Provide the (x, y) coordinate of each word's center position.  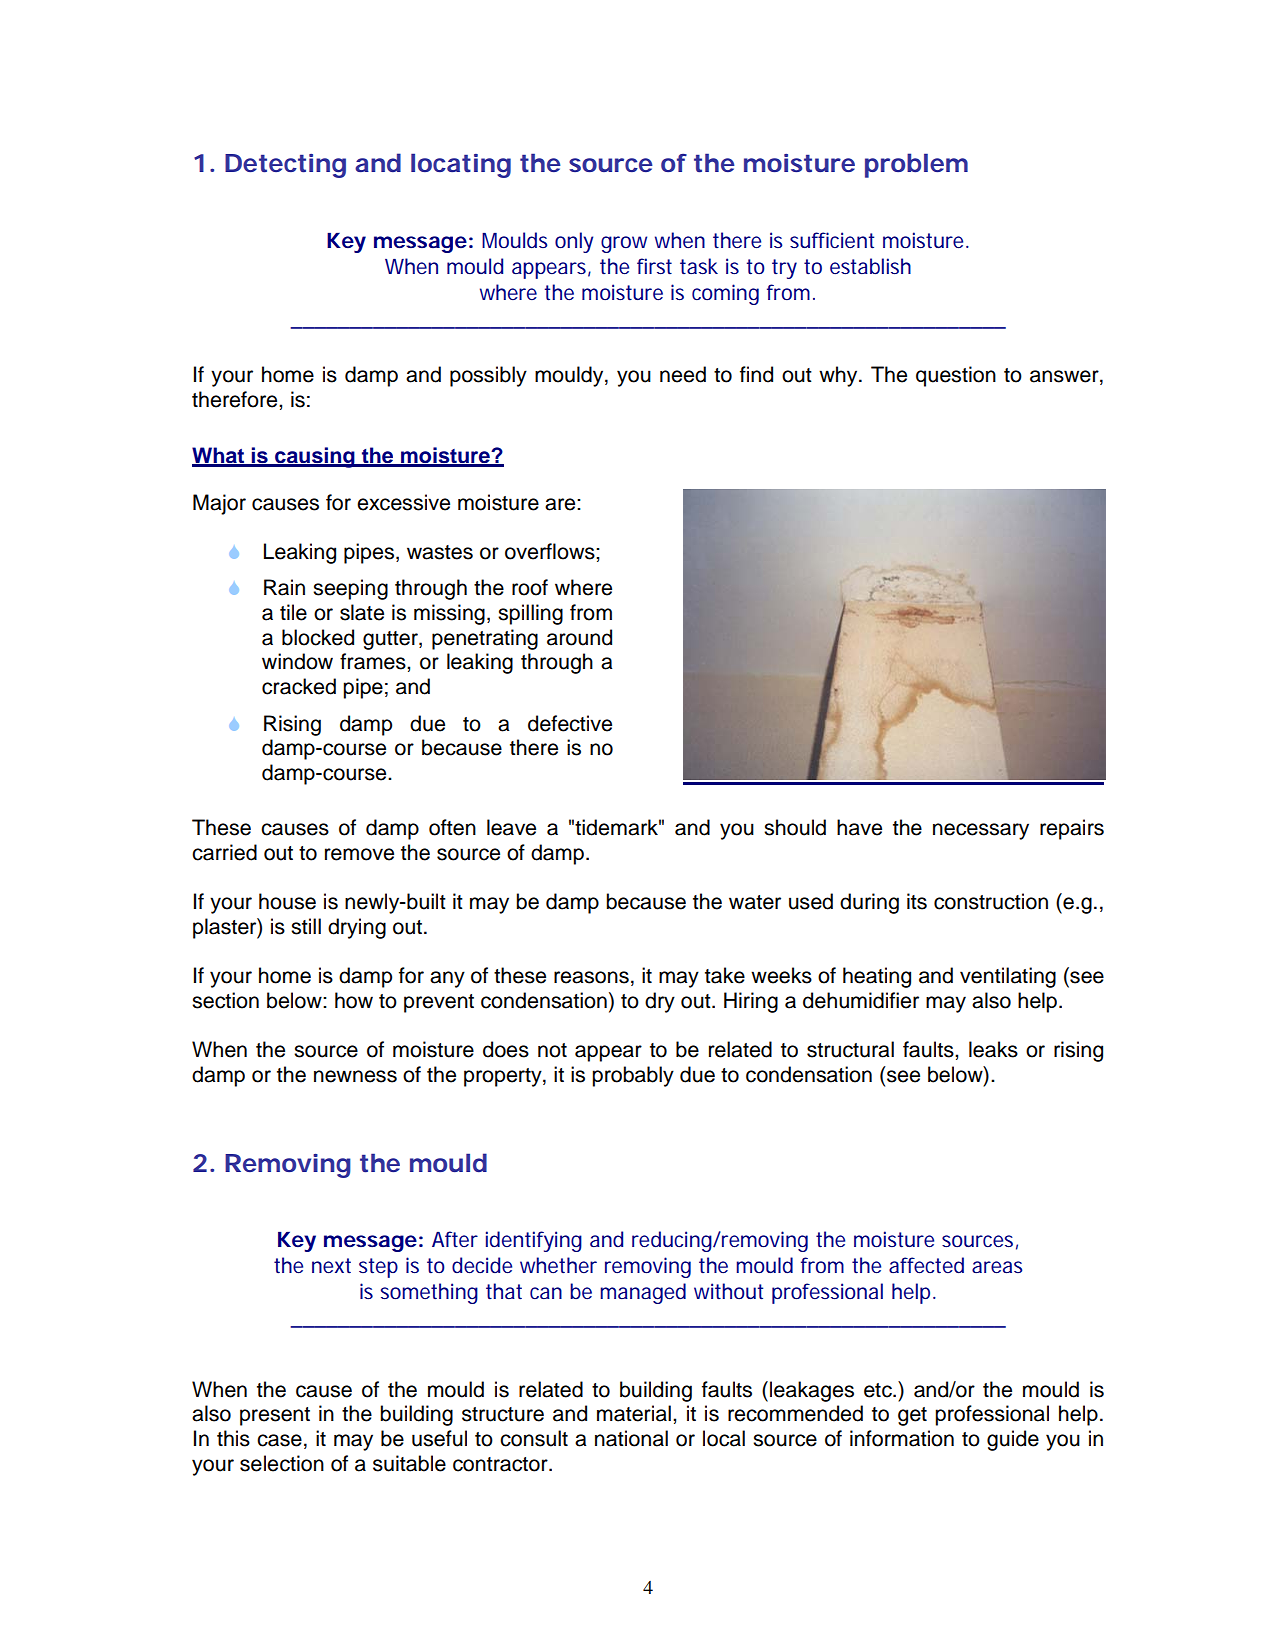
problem (916, 165)
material (634, 1413)
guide (1013, 1440)
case (279, 1440)
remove (359, 854)
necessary (981, 831)
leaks (993, 1049)
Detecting (285, 166)
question (956, 376)
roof (530, 587)
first (654, 266)
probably (633, 1076)
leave (511, 827)
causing (315, 457)
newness (355, 1076)
